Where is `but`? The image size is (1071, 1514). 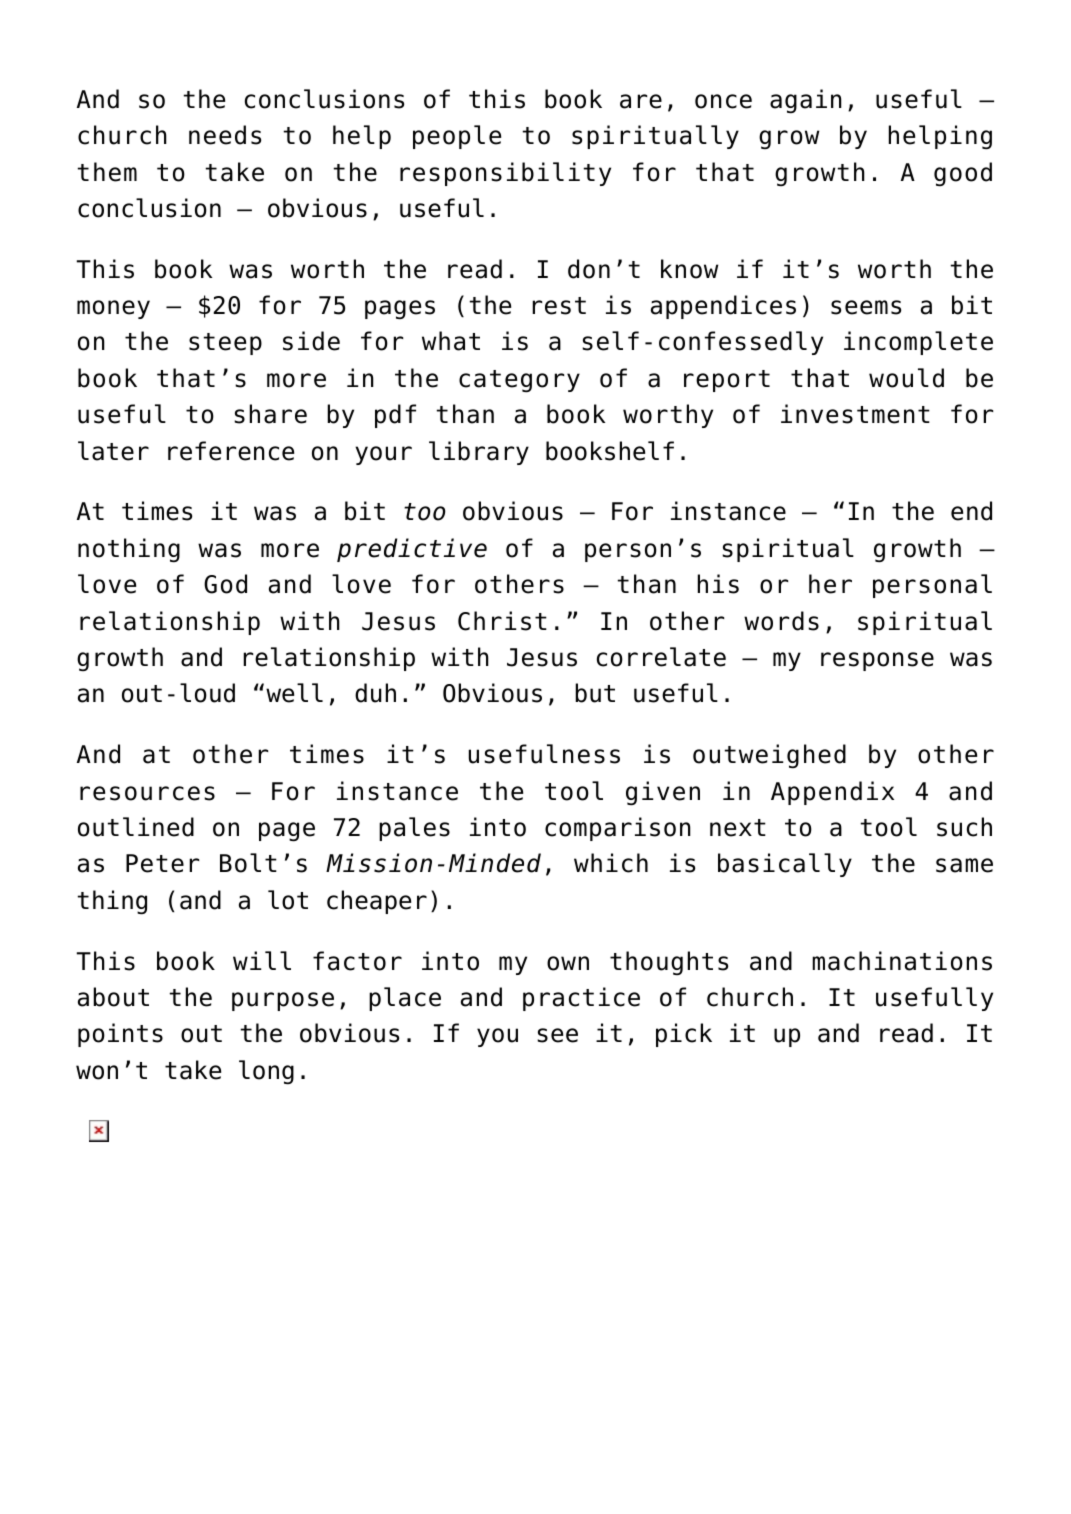
but is located at coordinates (595, 693).
